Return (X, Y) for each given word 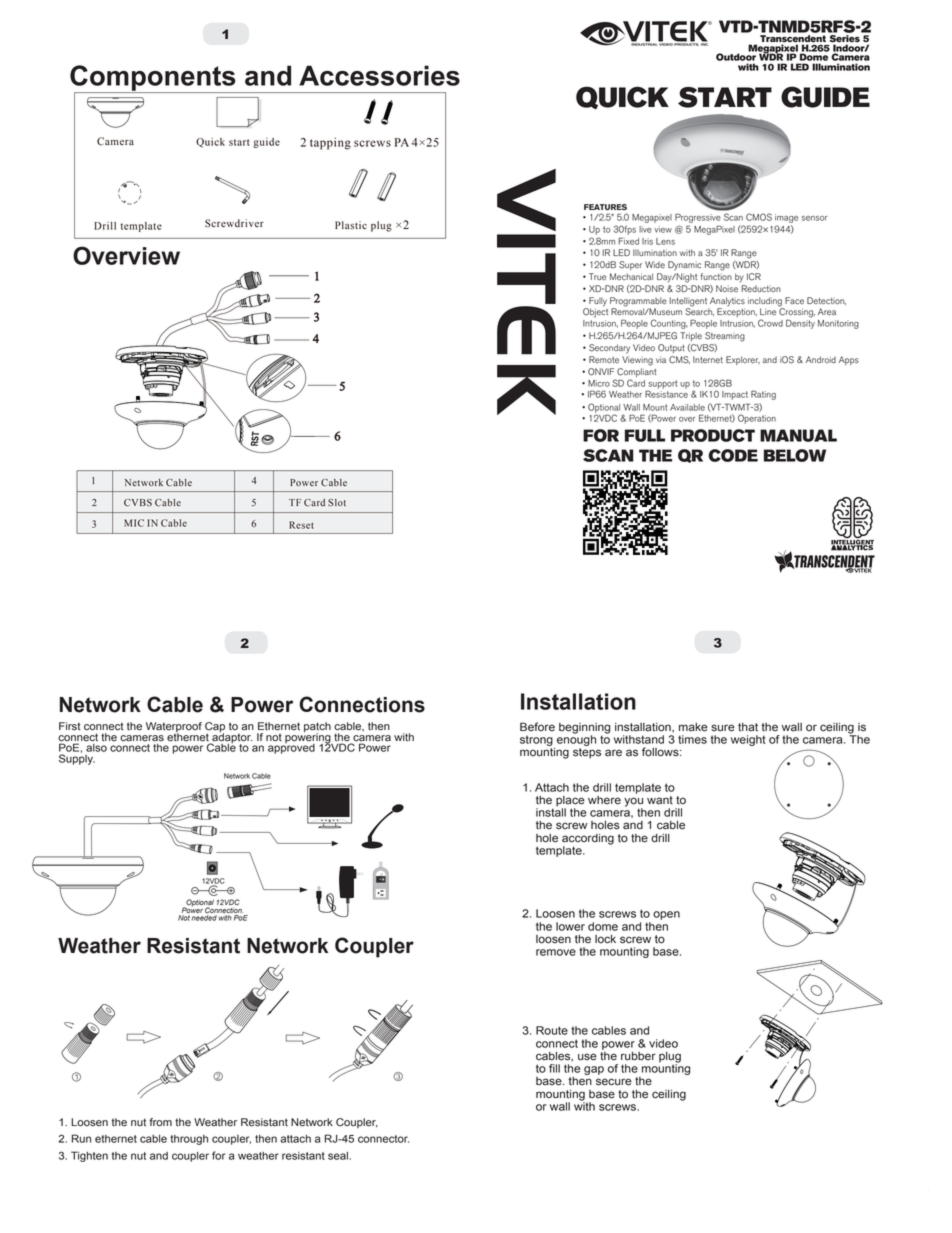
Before (537, 727)
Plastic (351, 225)
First (70, 726)
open (666, 915)
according (588, 840)
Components (154, 79)
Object (595, 312)
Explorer (743, 360)
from (160, 1122)
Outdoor (736, 56)
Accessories (379, 75)
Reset (301, 525)
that (748, 727)
